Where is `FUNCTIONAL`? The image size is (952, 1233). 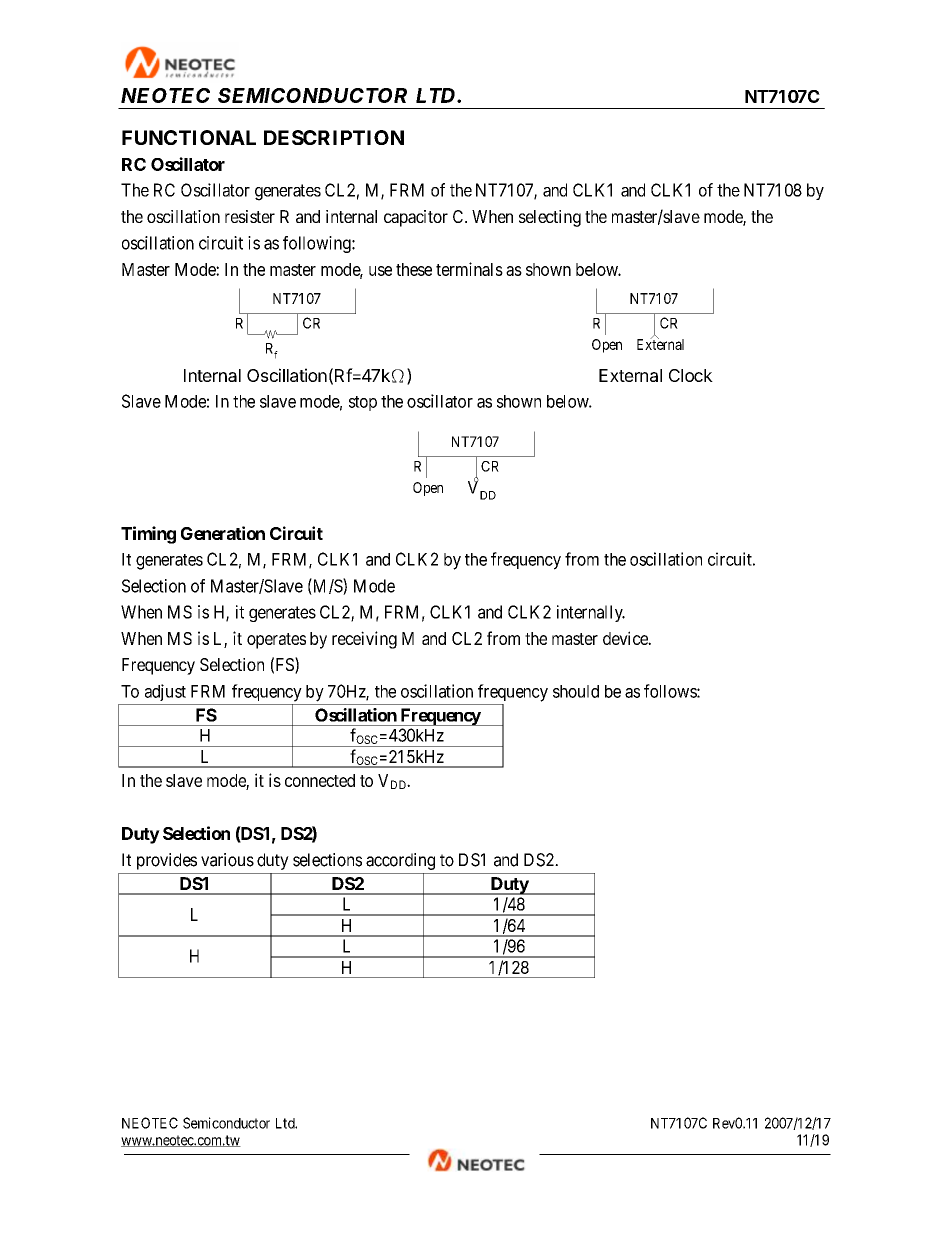
FUNCTIONAL is located at coordinates (189, 137).
